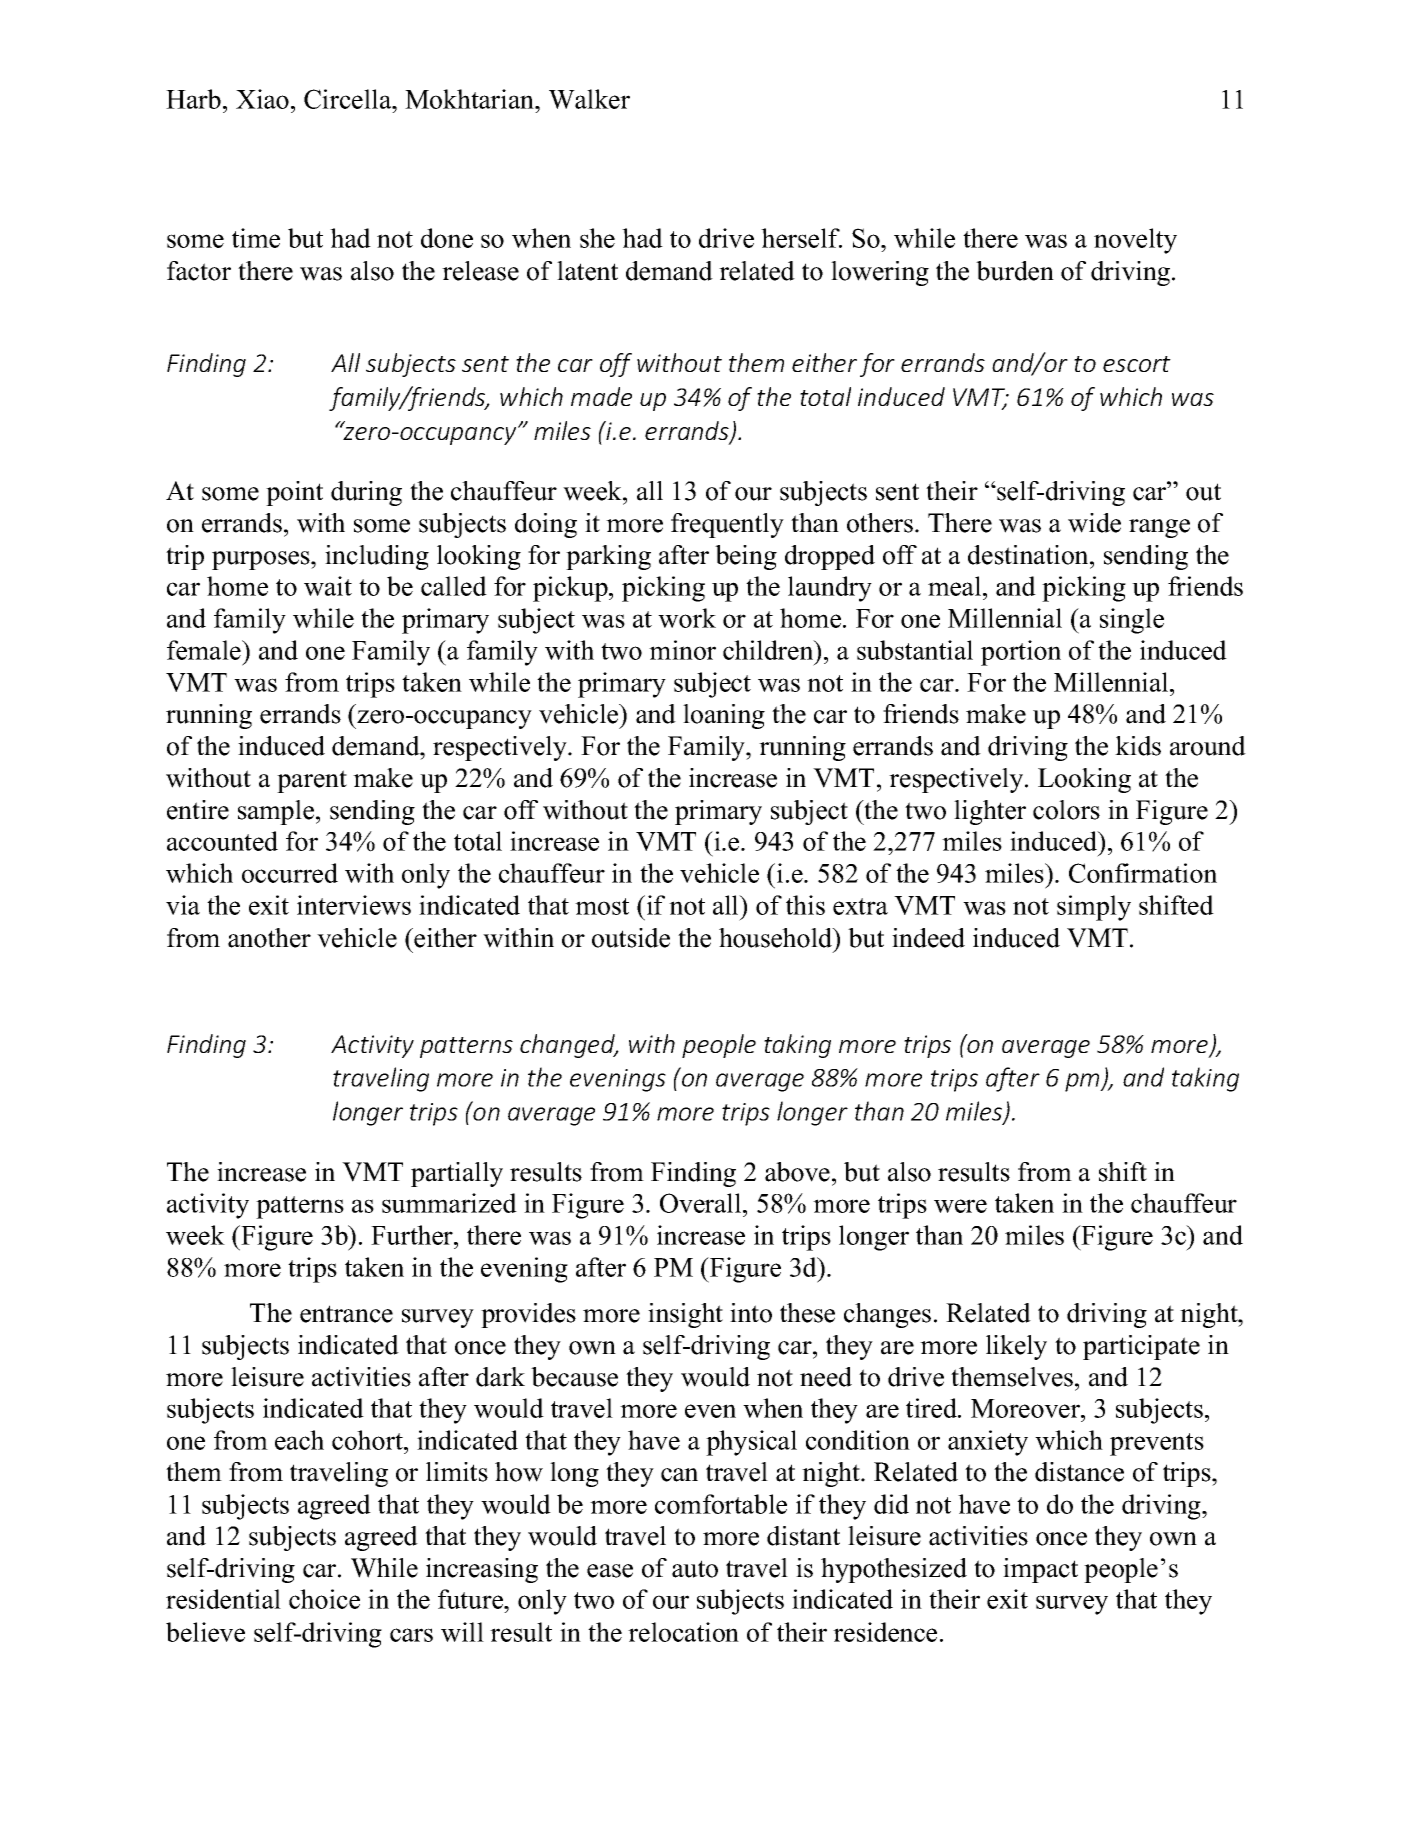 Image resolution: width=1413 pixels, height=1829 pixels. I want to click on wait, so click(328, 586).
